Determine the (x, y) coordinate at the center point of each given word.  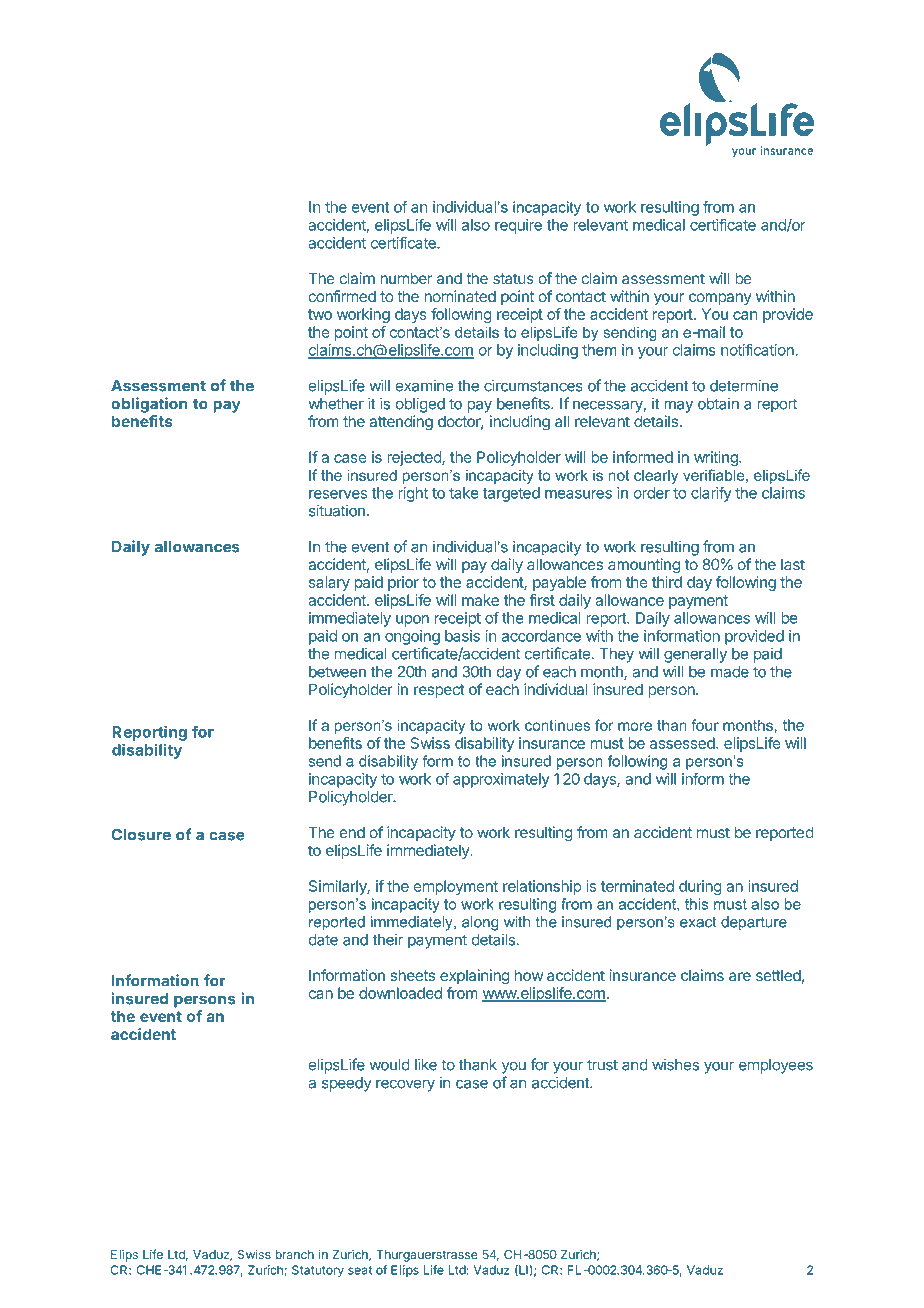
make (480, 600)
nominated (460, 296)
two (320, 314)
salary (329, 583)
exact (698, 922)
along (480, 923)
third (667, 582)
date (323, 940)
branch (294, 1254)
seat (360, 1270)
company (720, 299)
